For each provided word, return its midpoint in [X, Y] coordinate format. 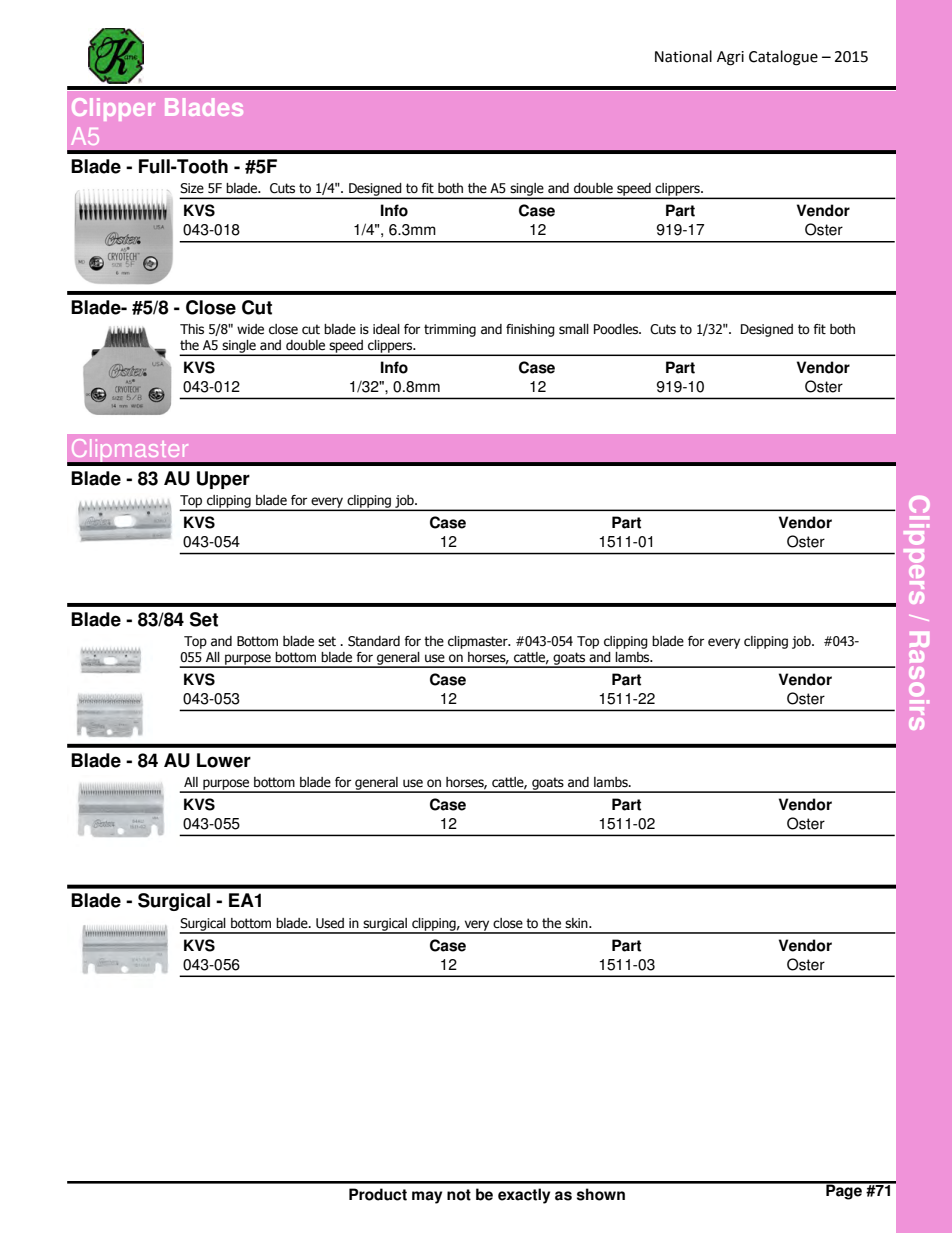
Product [378, 1194]
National [683, 56]
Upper [223, 480]
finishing [530, 330]
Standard [374, 641]
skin [577, 923]
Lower [224, 760]
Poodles [617, 329]
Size [192, 188]
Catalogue [783, 58]
